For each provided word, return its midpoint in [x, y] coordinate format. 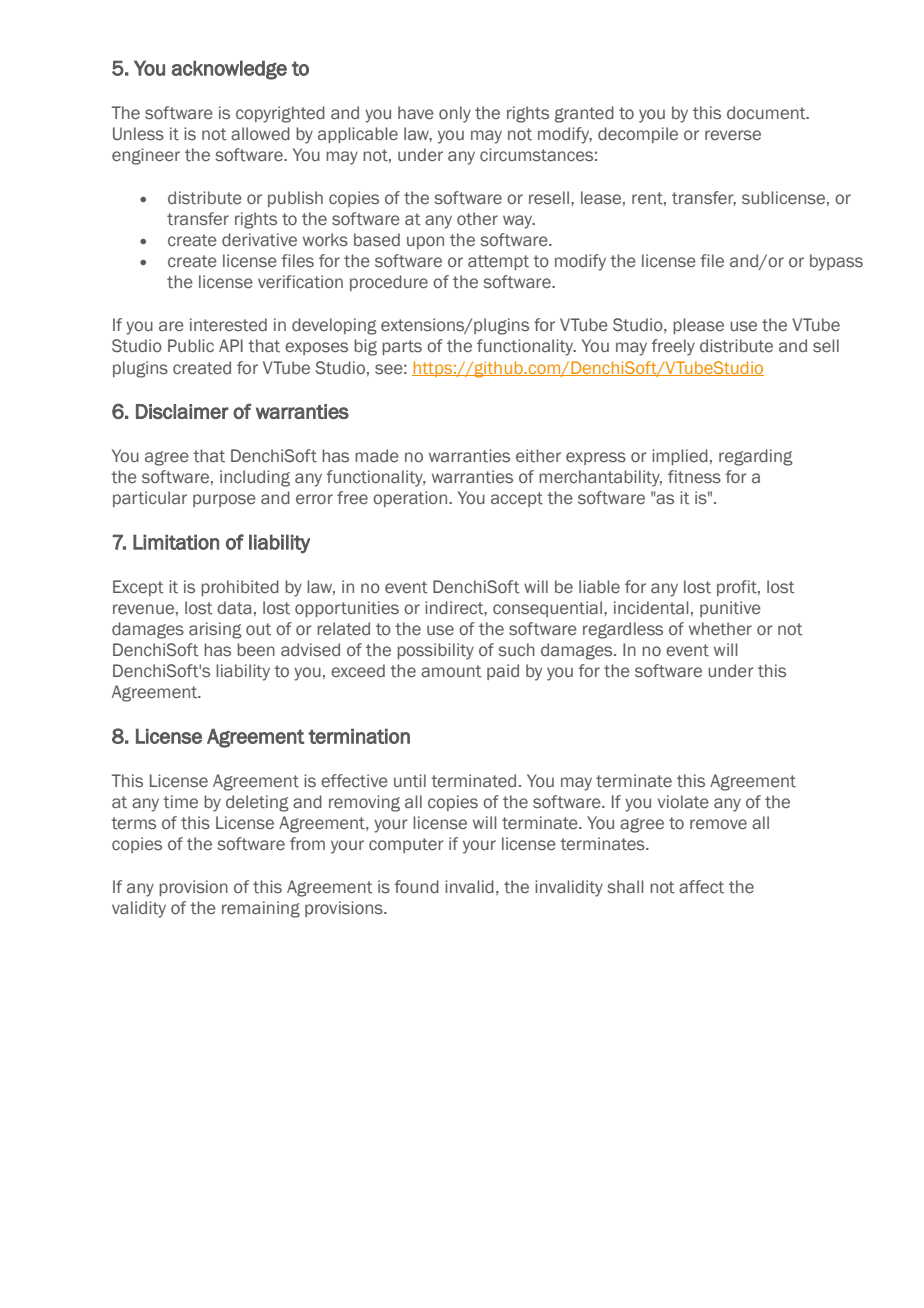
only [455, 114]
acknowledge [229, 70]
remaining [261, 909]
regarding [756, 457]
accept [517, 499]
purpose [224, 500]
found [417, 887]
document [767, 113]
